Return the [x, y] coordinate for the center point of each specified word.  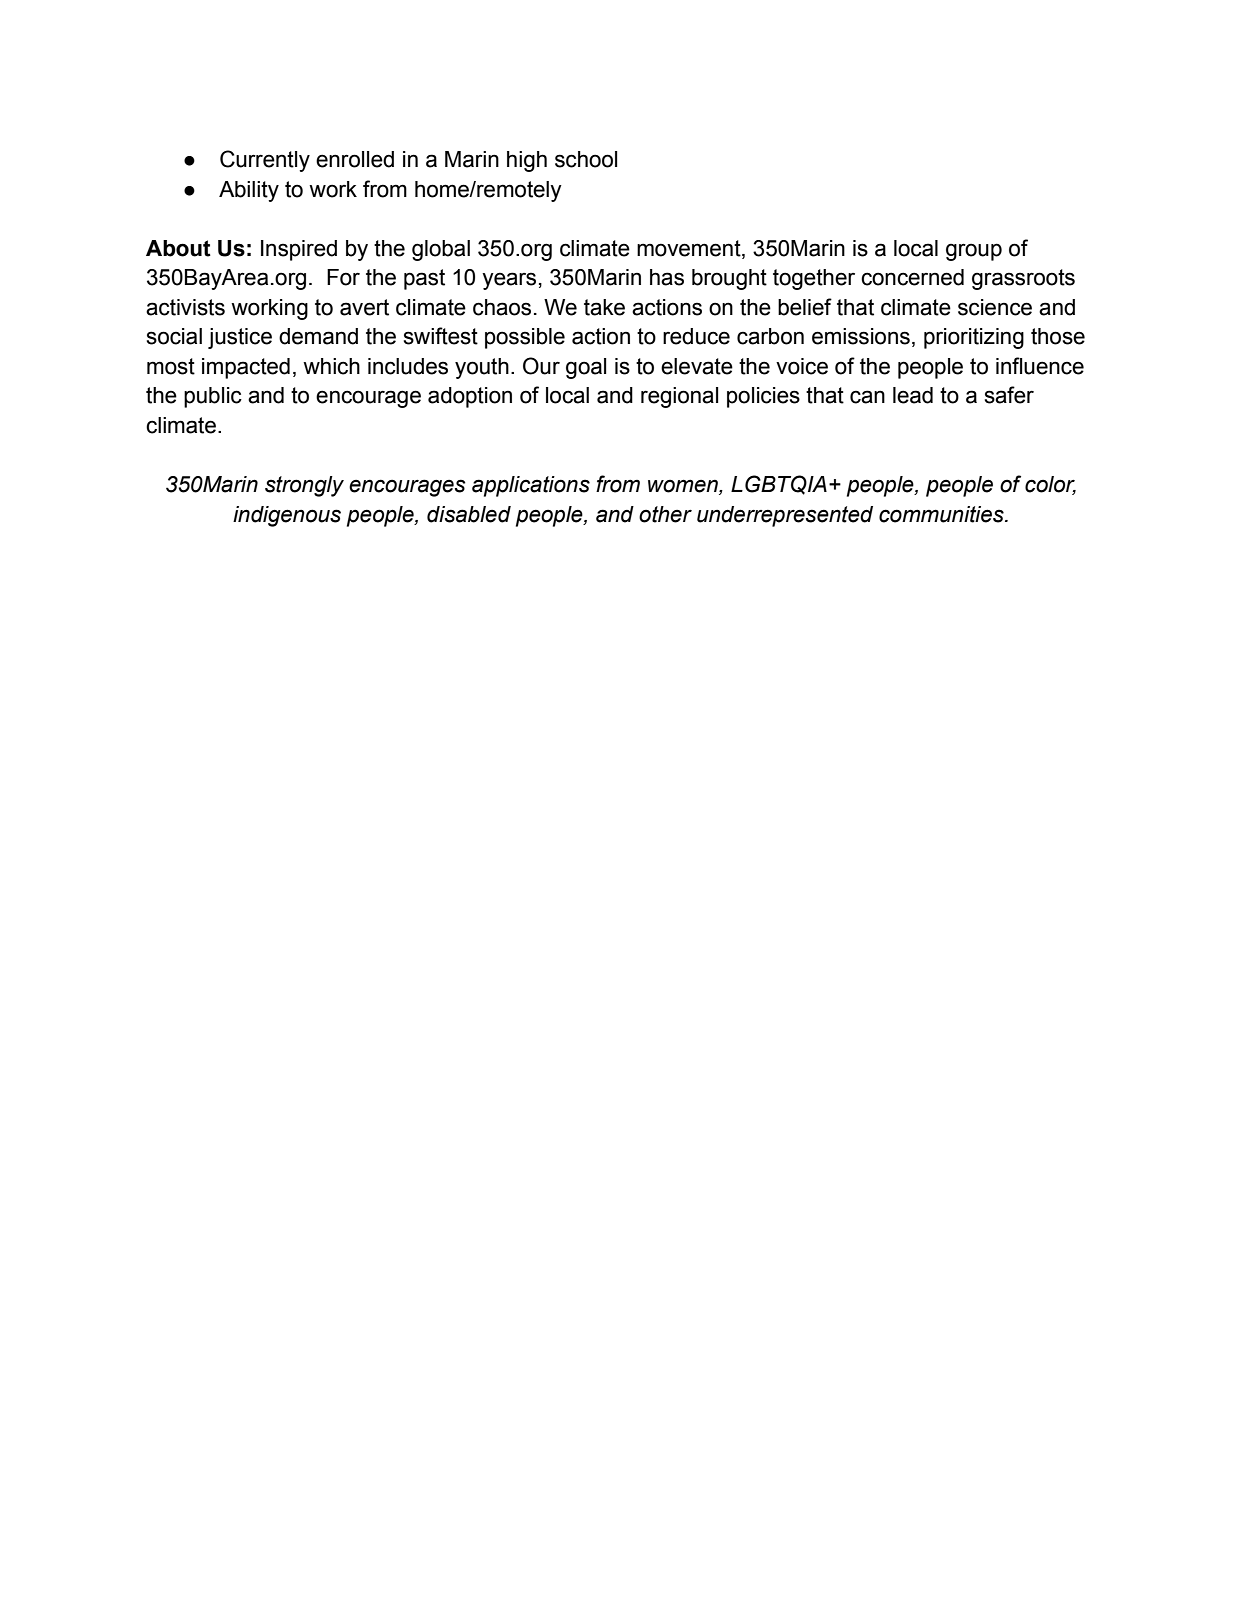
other [665, 514]
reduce [696, 336]
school [586, 159]
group [974, 252]
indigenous [287, 516]
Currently [265, 161]
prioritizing [974, 338]
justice [240, 338]
